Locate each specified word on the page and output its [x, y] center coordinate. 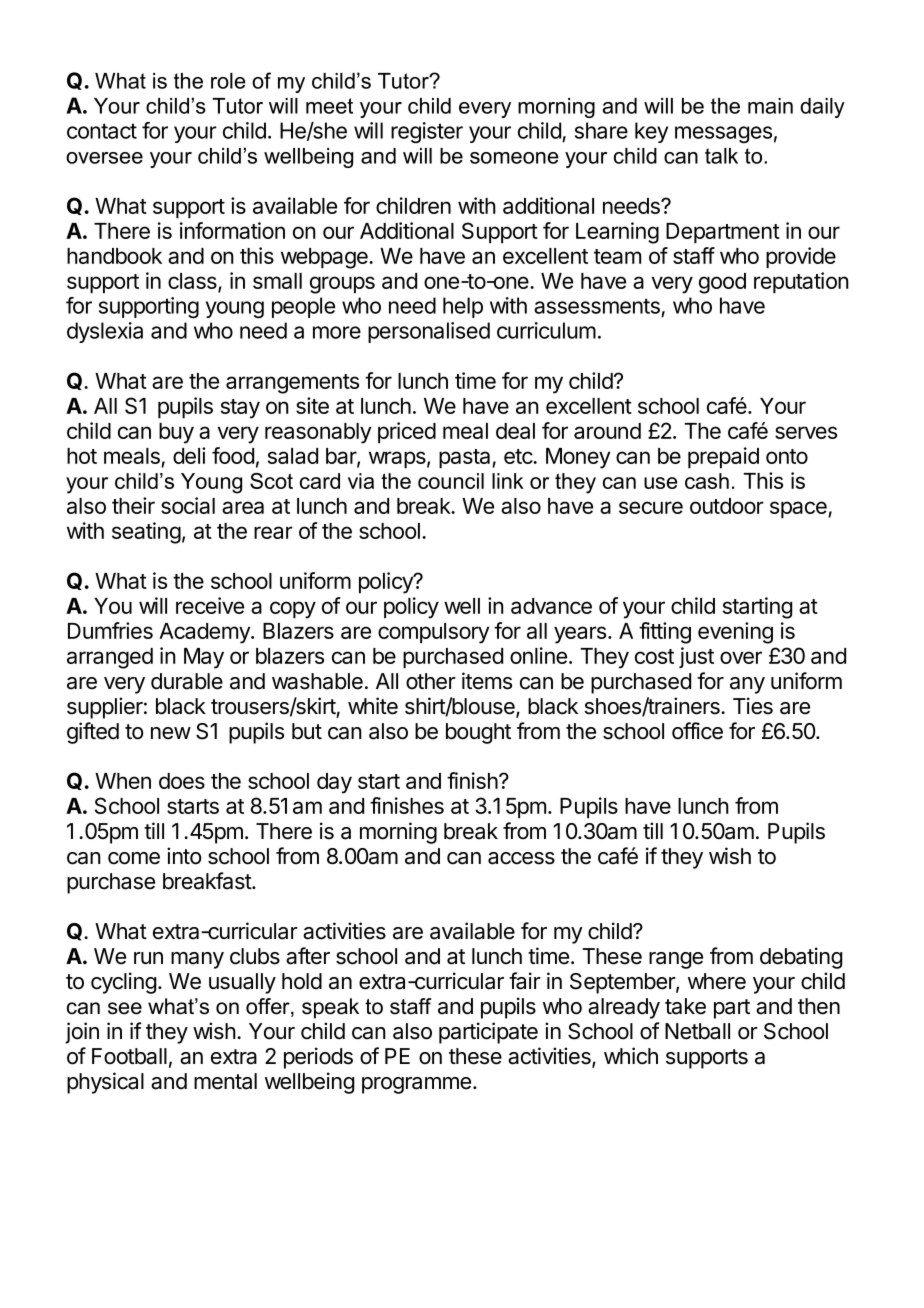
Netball [697, 1031]
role [228, 81]
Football [129, 1056]
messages [723, 134]
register [427, 133]
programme [416, 1085]
